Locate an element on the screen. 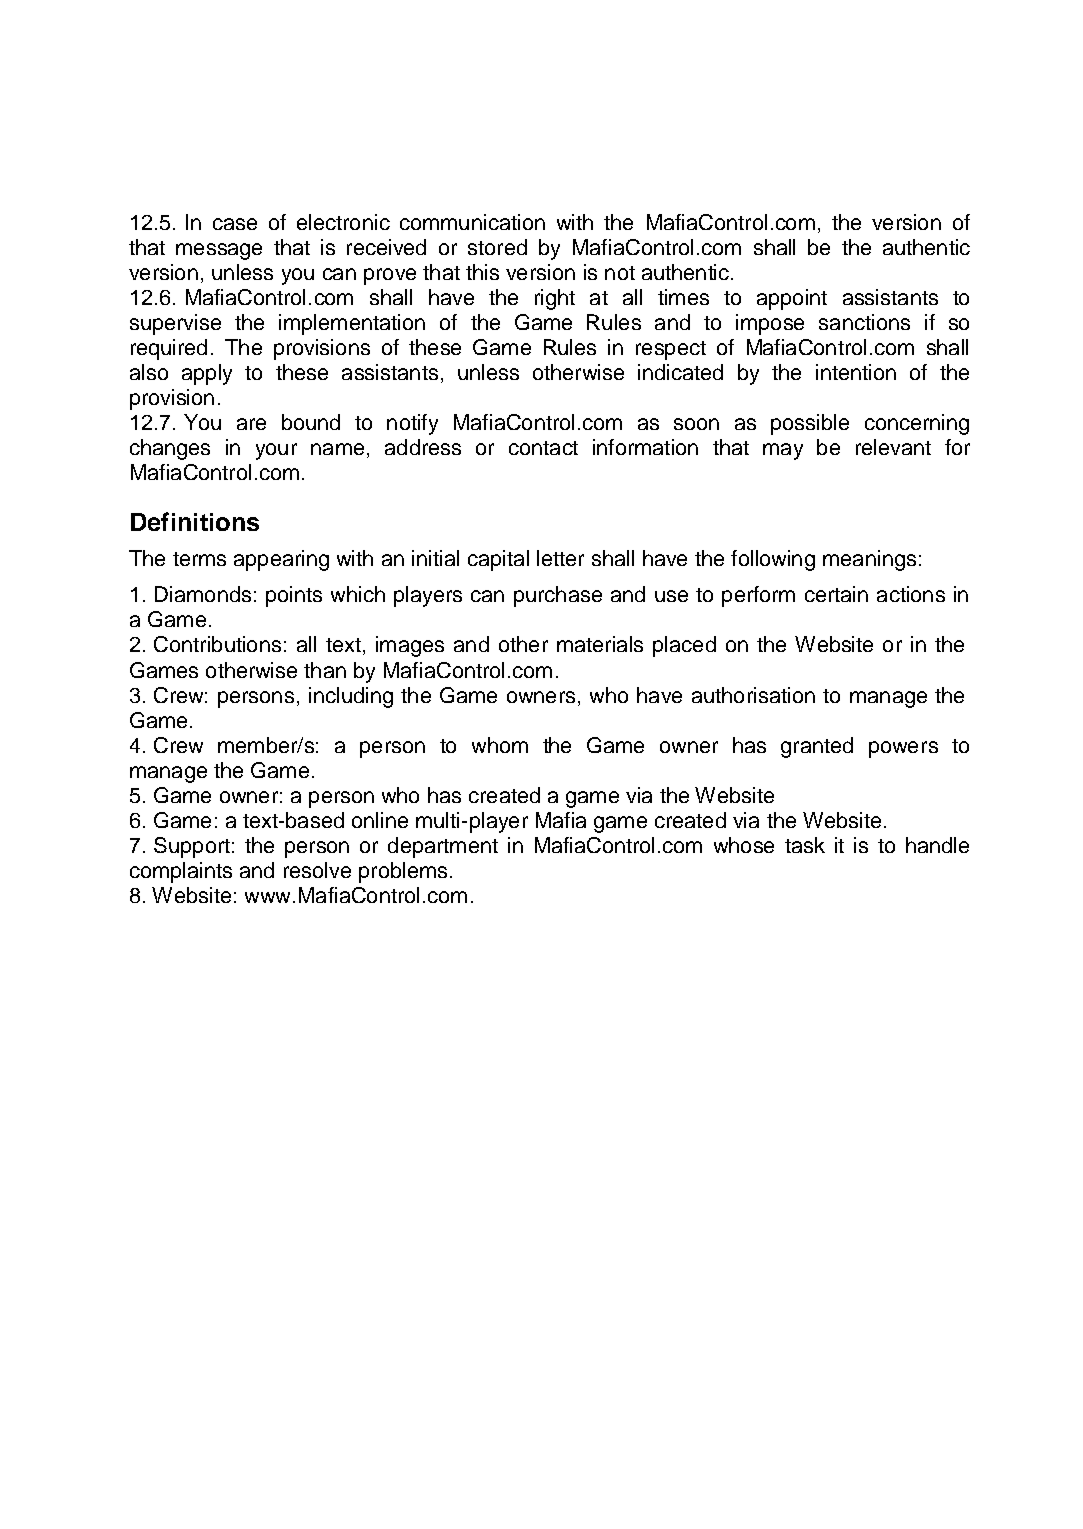 This screenshot has height=1529, width=1083. Contributions is located at coordinates (217, 644).
